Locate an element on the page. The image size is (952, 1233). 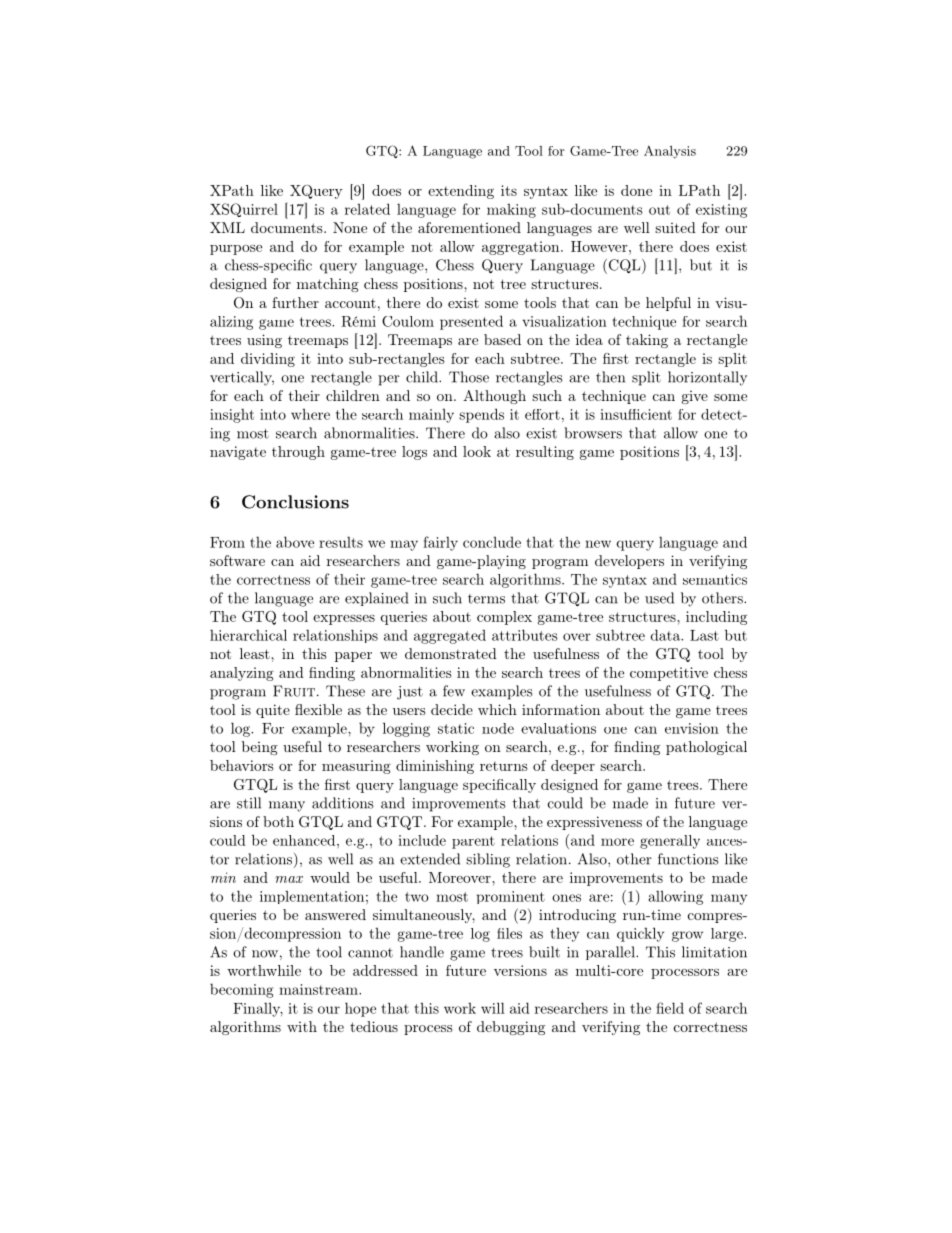
generally is located at coordinates (670, 842).
